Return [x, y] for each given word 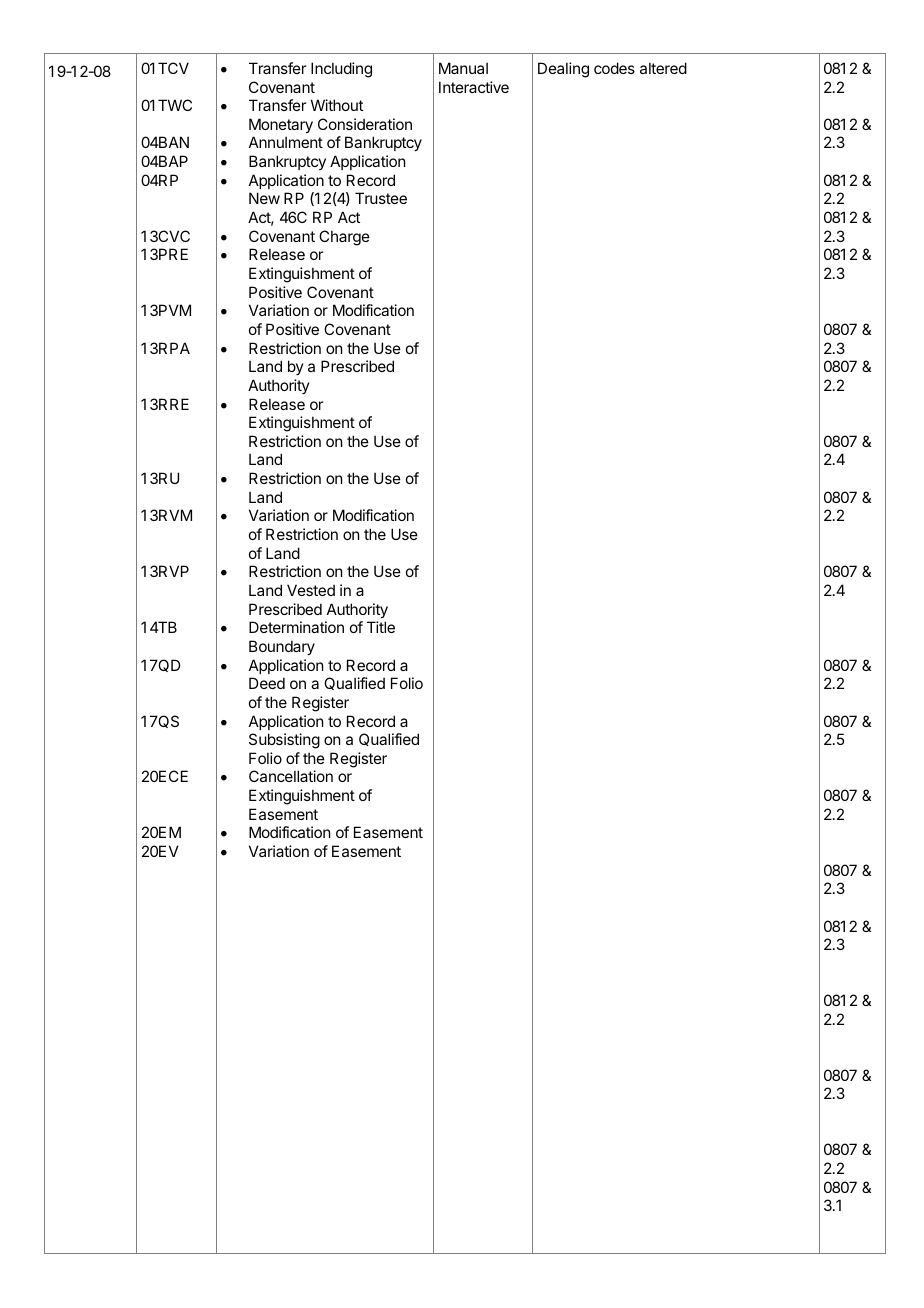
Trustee [381, 198]
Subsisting [284, 741]
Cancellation [291, 776]
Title [381, 627]
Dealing [563, 70]
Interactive [474, 87]
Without [337, 105]
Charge [344, 238]
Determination [296, 627]
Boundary [282, 647]
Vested [311, 590]
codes [614, 68]
